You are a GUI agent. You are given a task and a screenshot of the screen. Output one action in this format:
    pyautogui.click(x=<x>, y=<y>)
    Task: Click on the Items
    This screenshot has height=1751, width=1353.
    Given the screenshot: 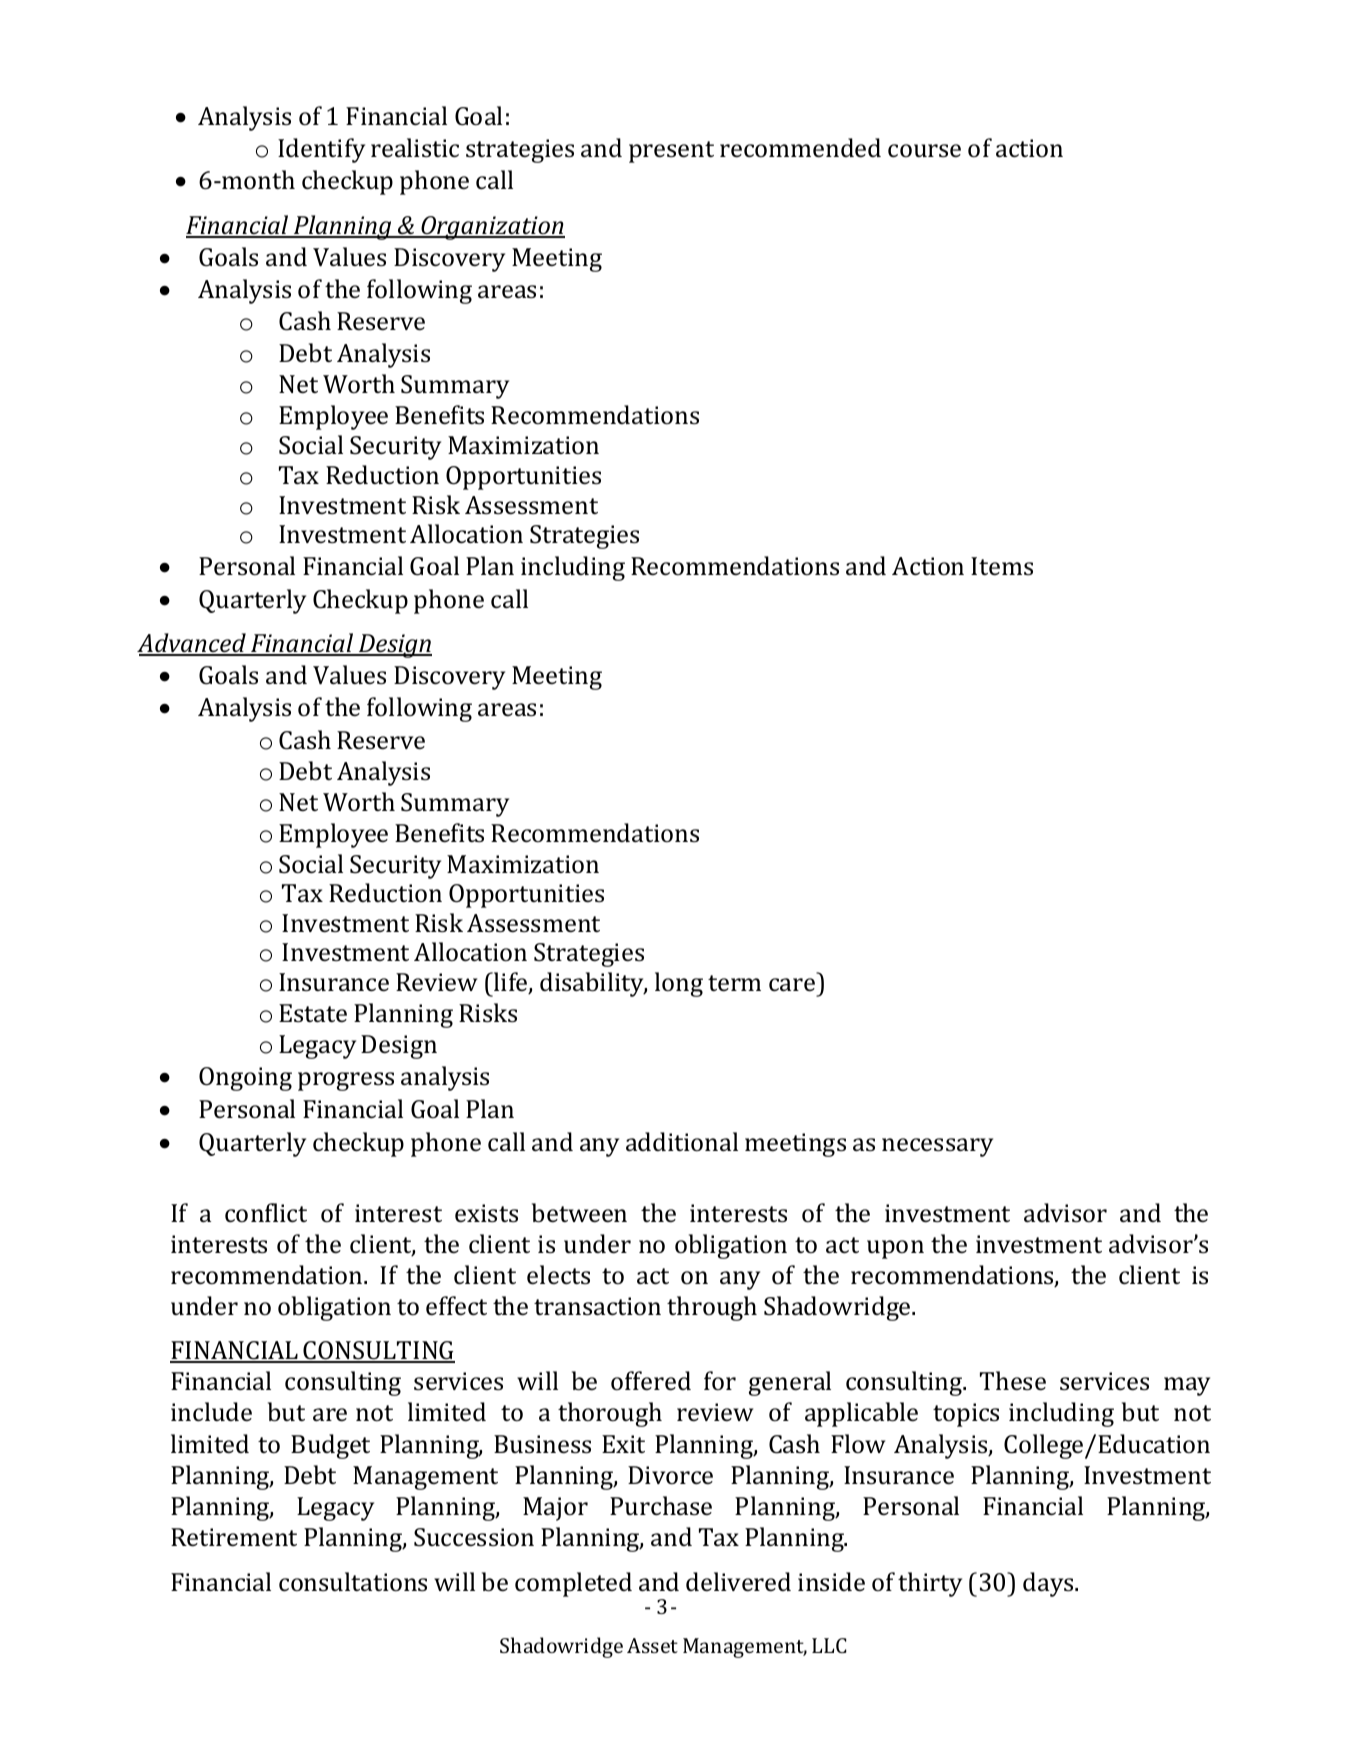 What is the action you would take?
    pyautogui.click(x=1002, y=566)
